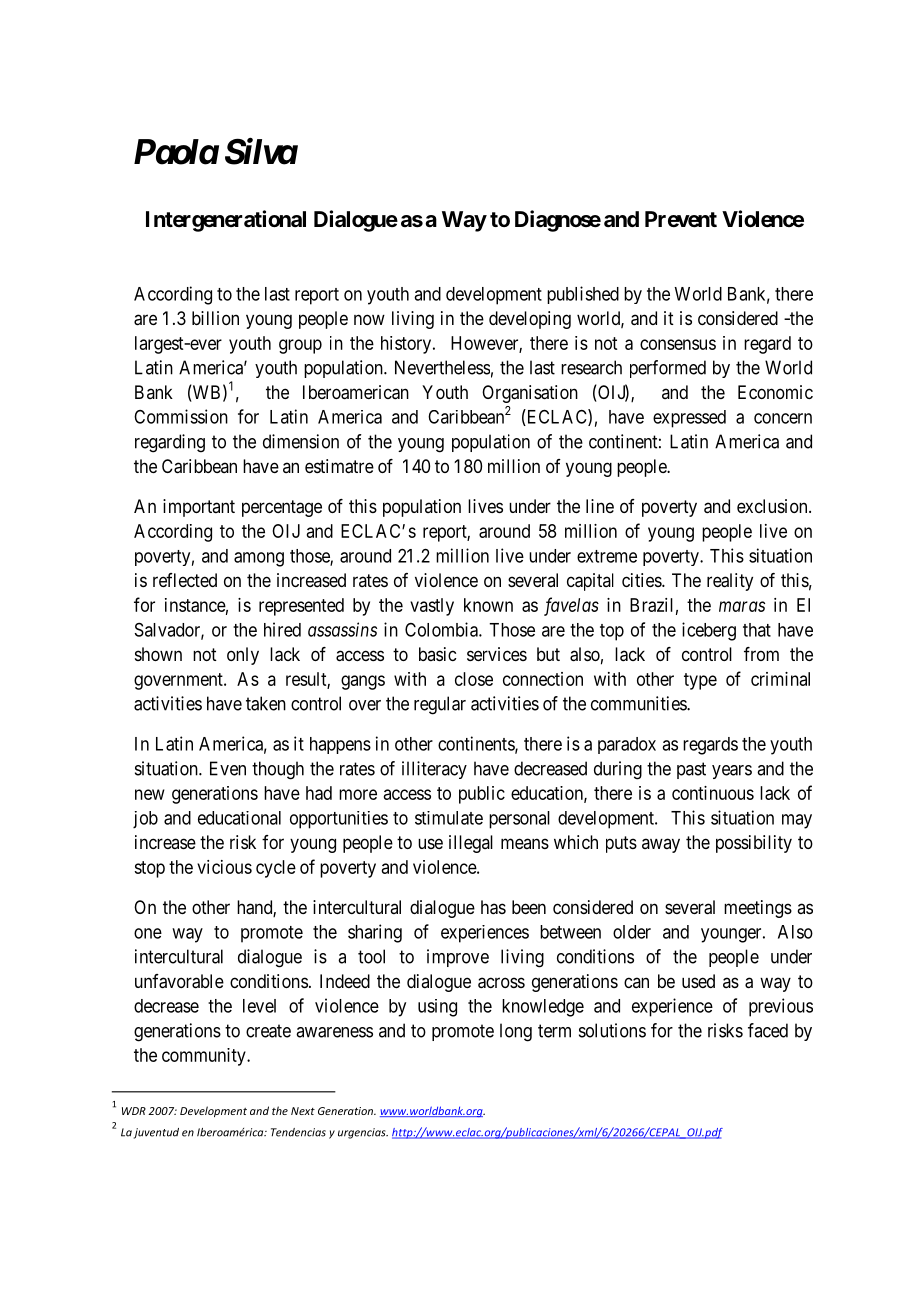  I want to click on exclusion, so click(773, 506).
